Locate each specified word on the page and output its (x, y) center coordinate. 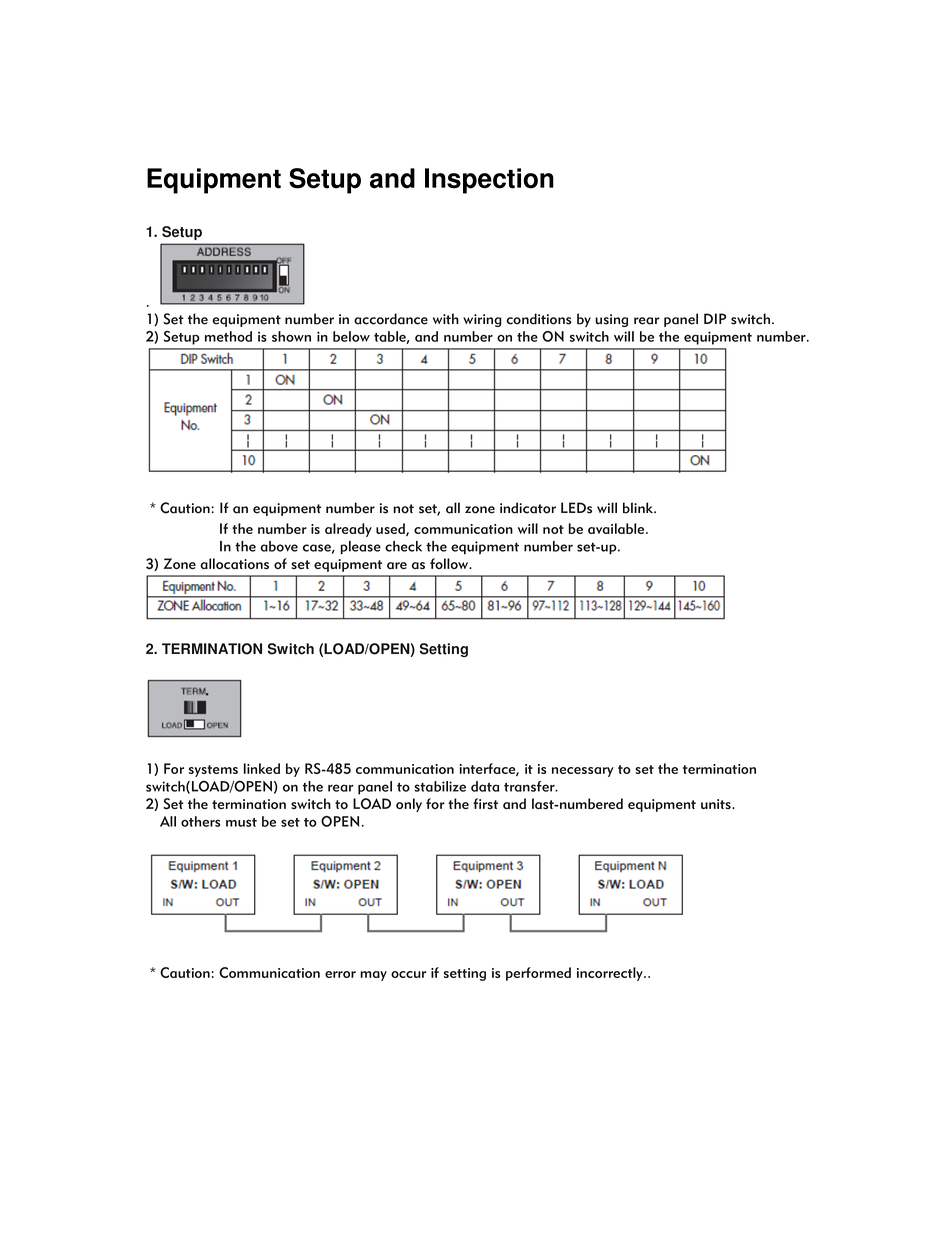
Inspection (489, 181)
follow (450, 563)
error (340, 974)
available (617, 528)
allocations (234, 563)
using (611, 320)
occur (408, 974)
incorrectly (611, 974)
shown (291, 336)
